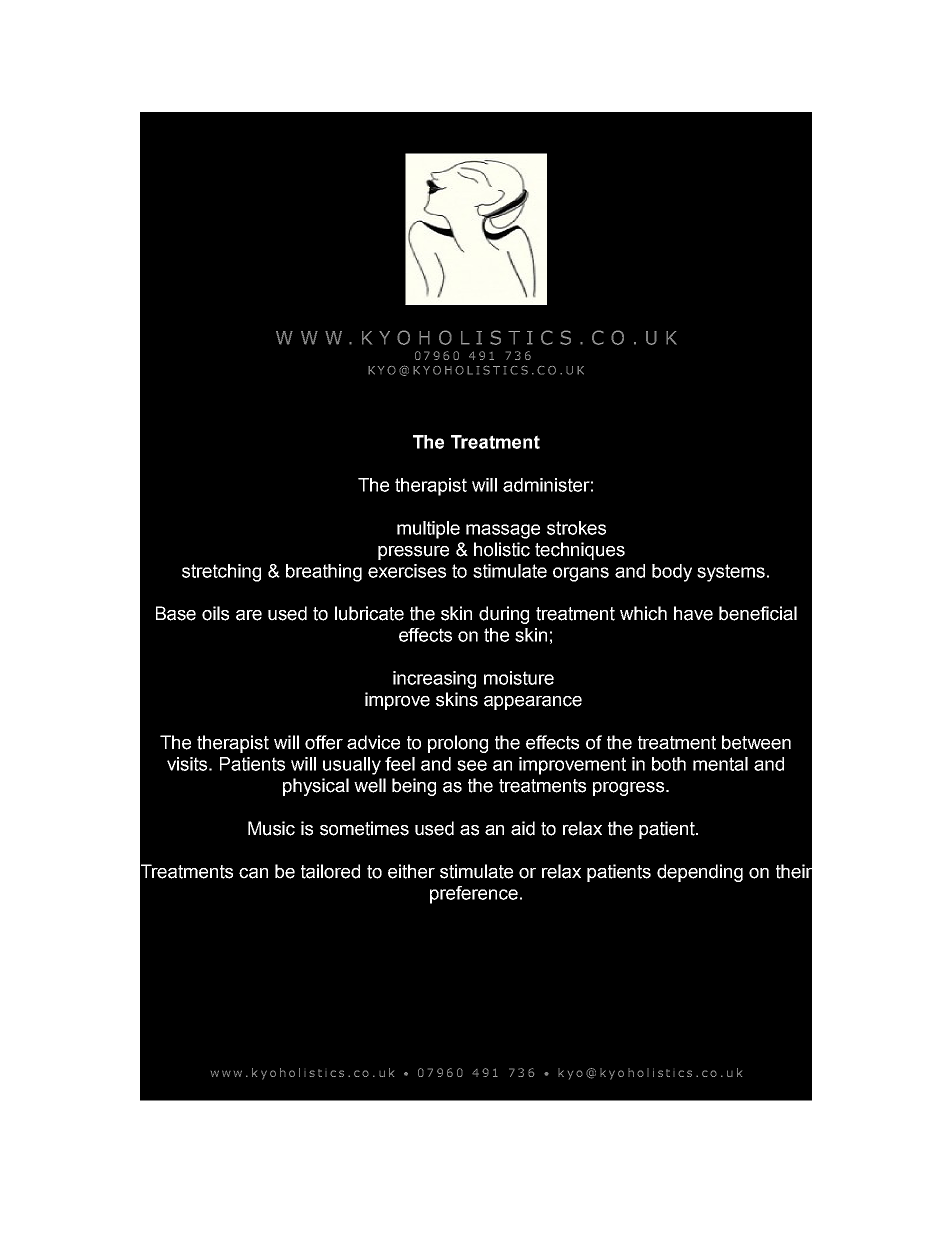 The width and height of the screenshot is (952, 1233). What do you see at coordinates (523, 828) in the screenshot?
I see `aid` at bounding box center [523, 828].
